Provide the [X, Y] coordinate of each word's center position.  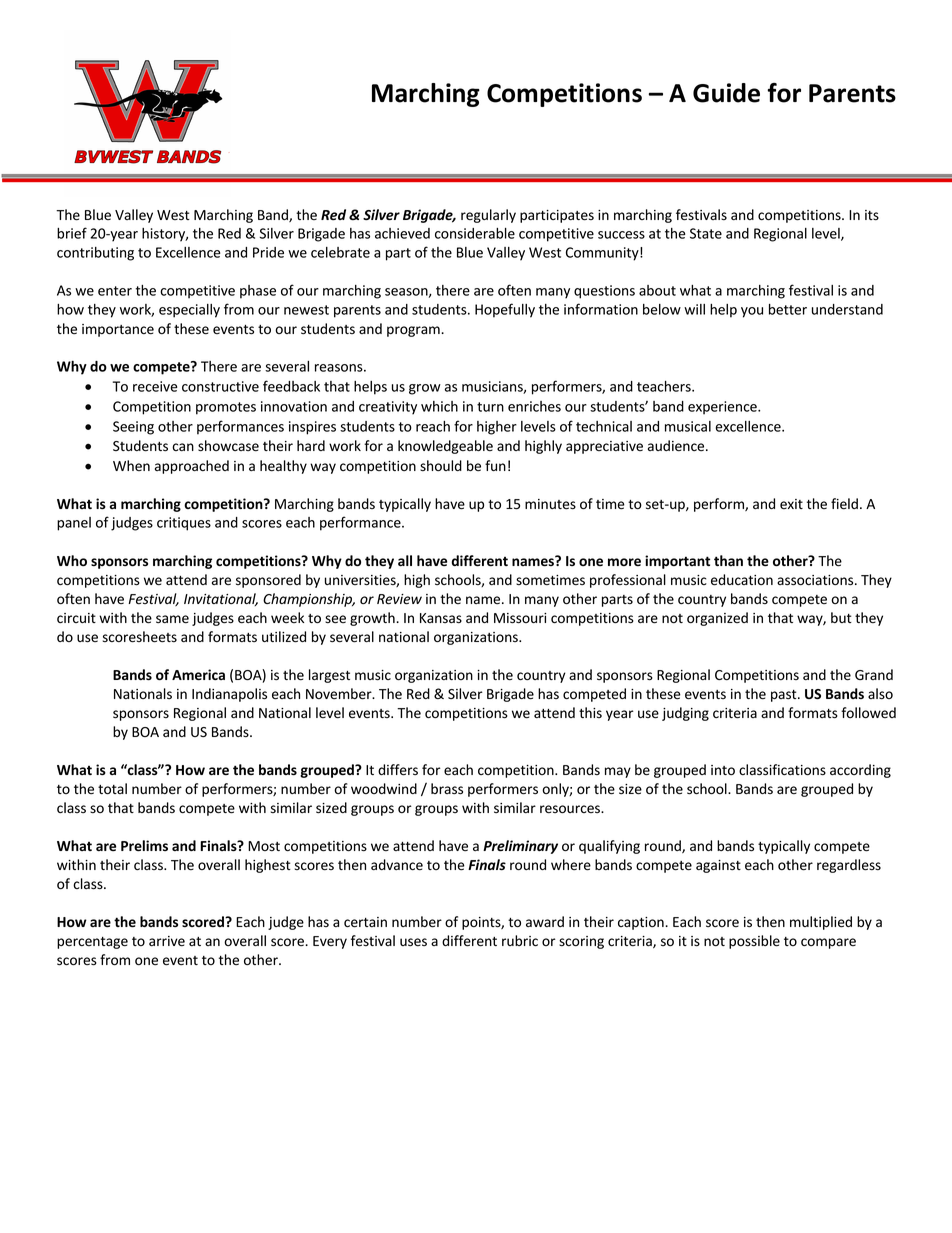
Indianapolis [229, 695]
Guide [726, 93]
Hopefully [505, 310]
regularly [488, 216]
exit [791, 504]
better [788, 309]
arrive [167, 941]
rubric [520, 940]
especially [189, 311]
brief [72, 233]
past [785, 696]
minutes [550, 504]
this [590, 712]
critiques [184, 524]
